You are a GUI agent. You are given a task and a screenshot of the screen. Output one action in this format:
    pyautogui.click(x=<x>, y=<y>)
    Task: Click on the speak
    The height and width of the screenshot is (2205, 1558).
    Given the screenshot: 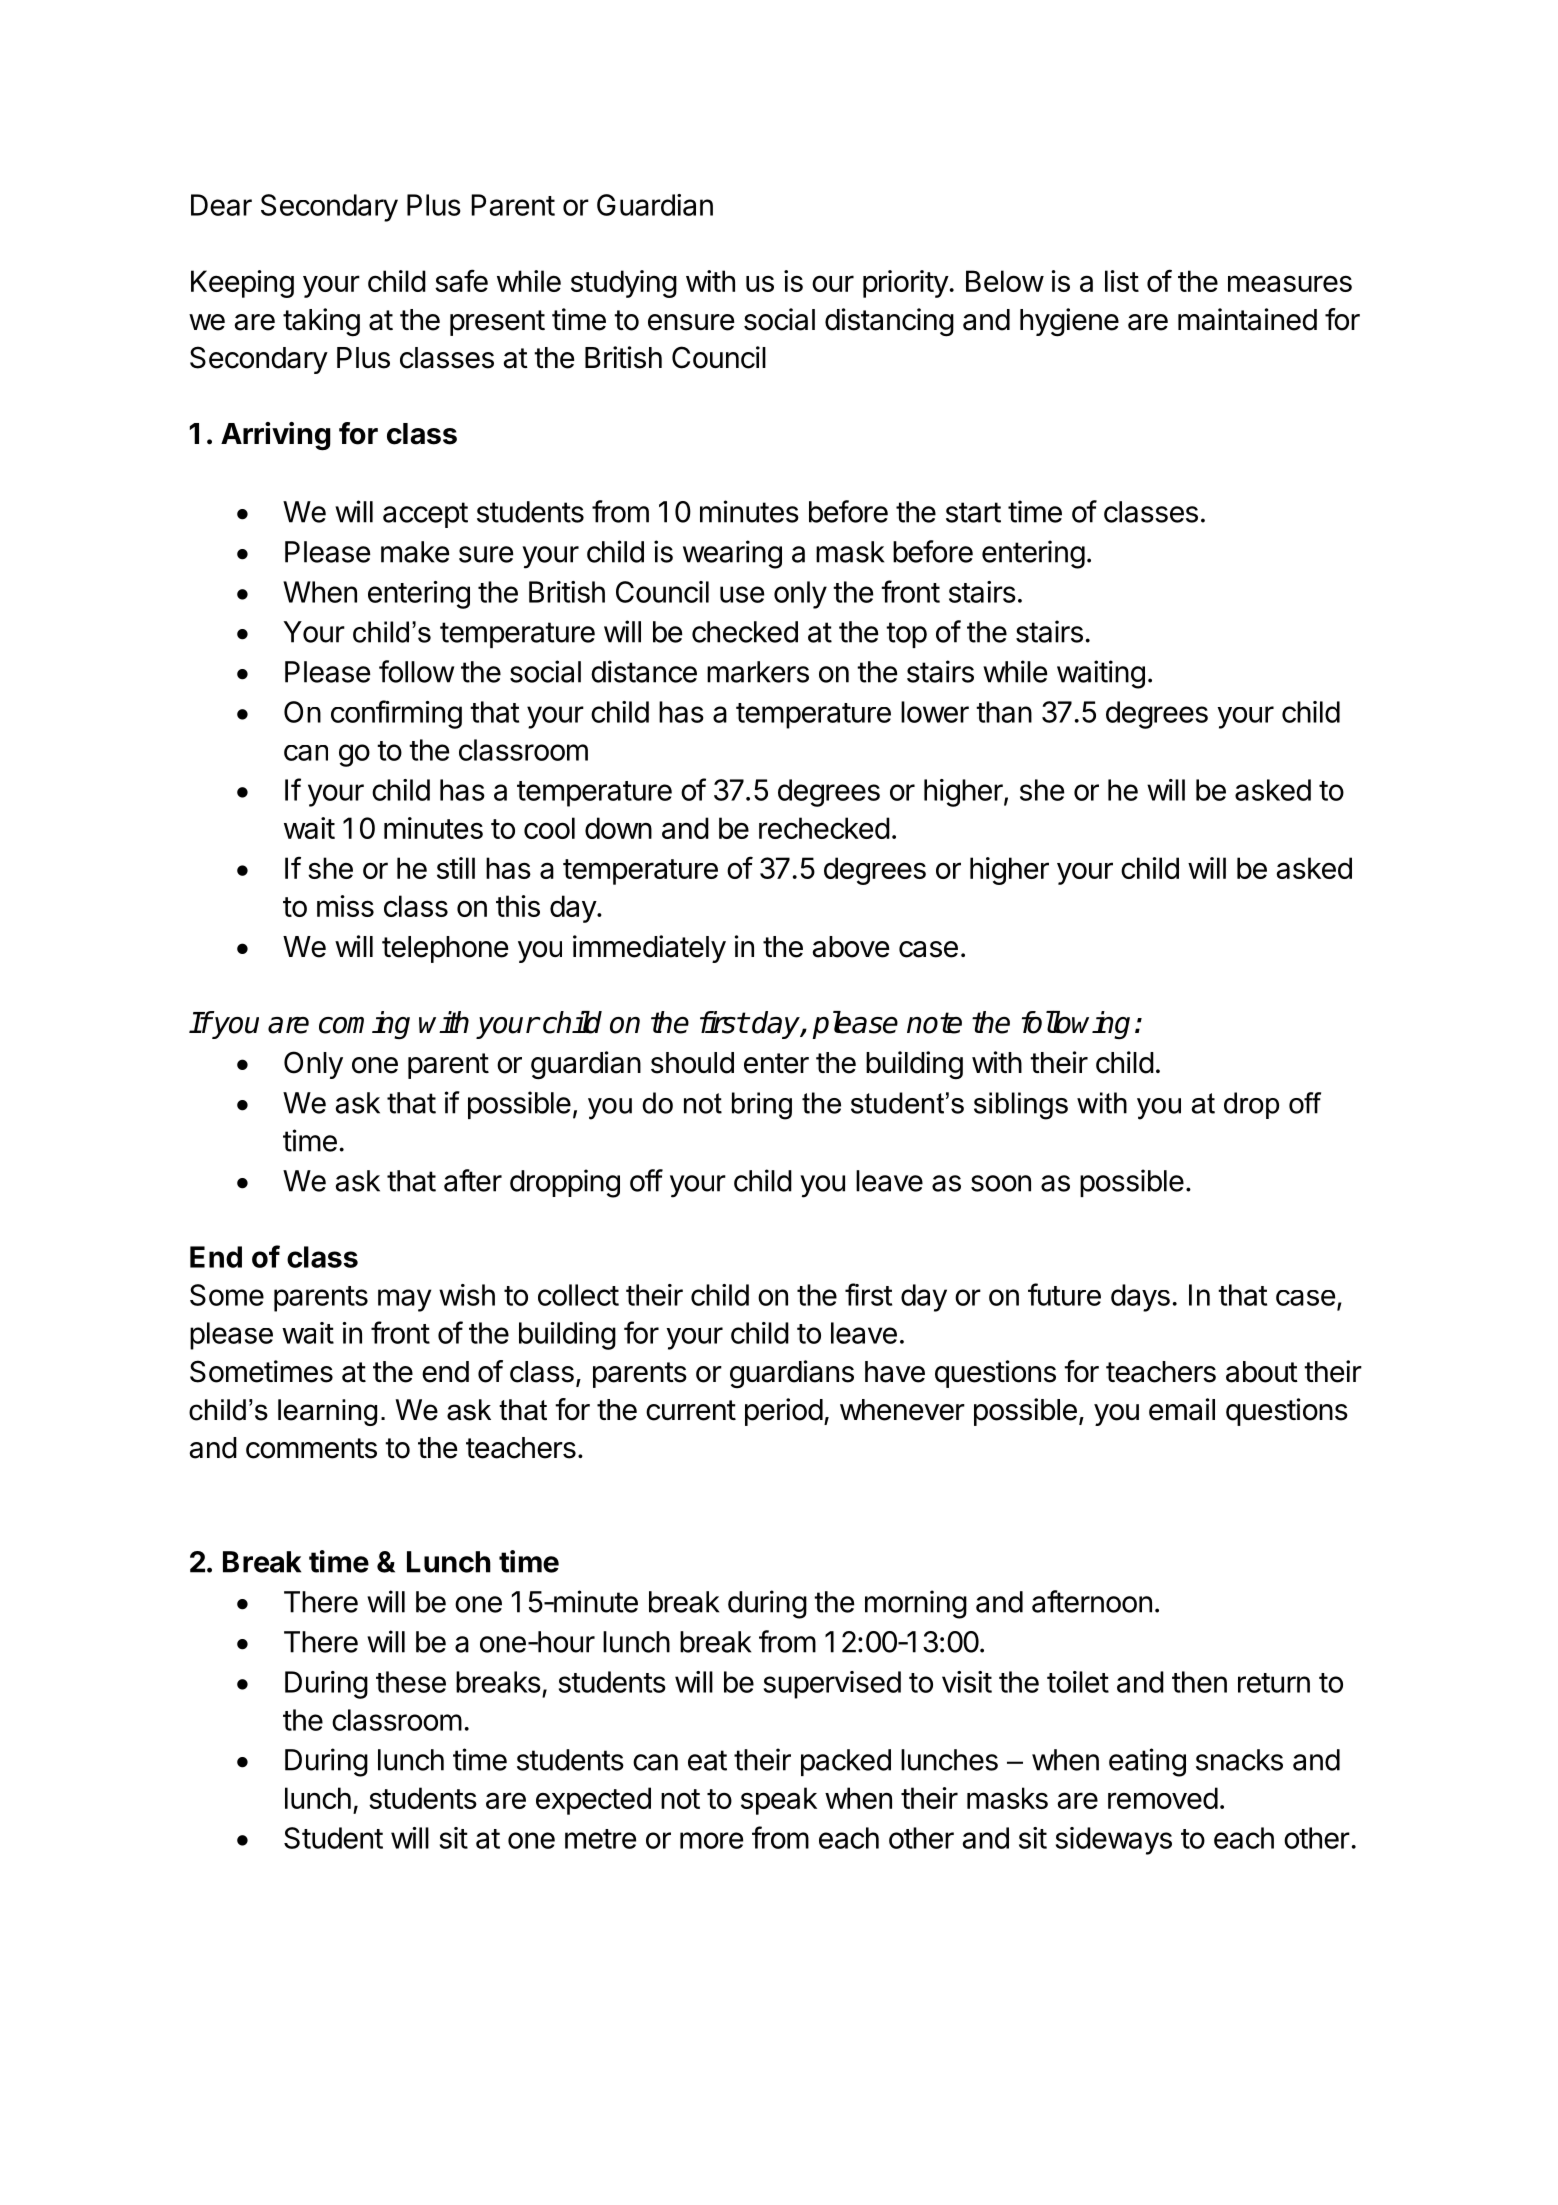 What is the action you would take?
    pyautogui.click(x=779, y=1801)
